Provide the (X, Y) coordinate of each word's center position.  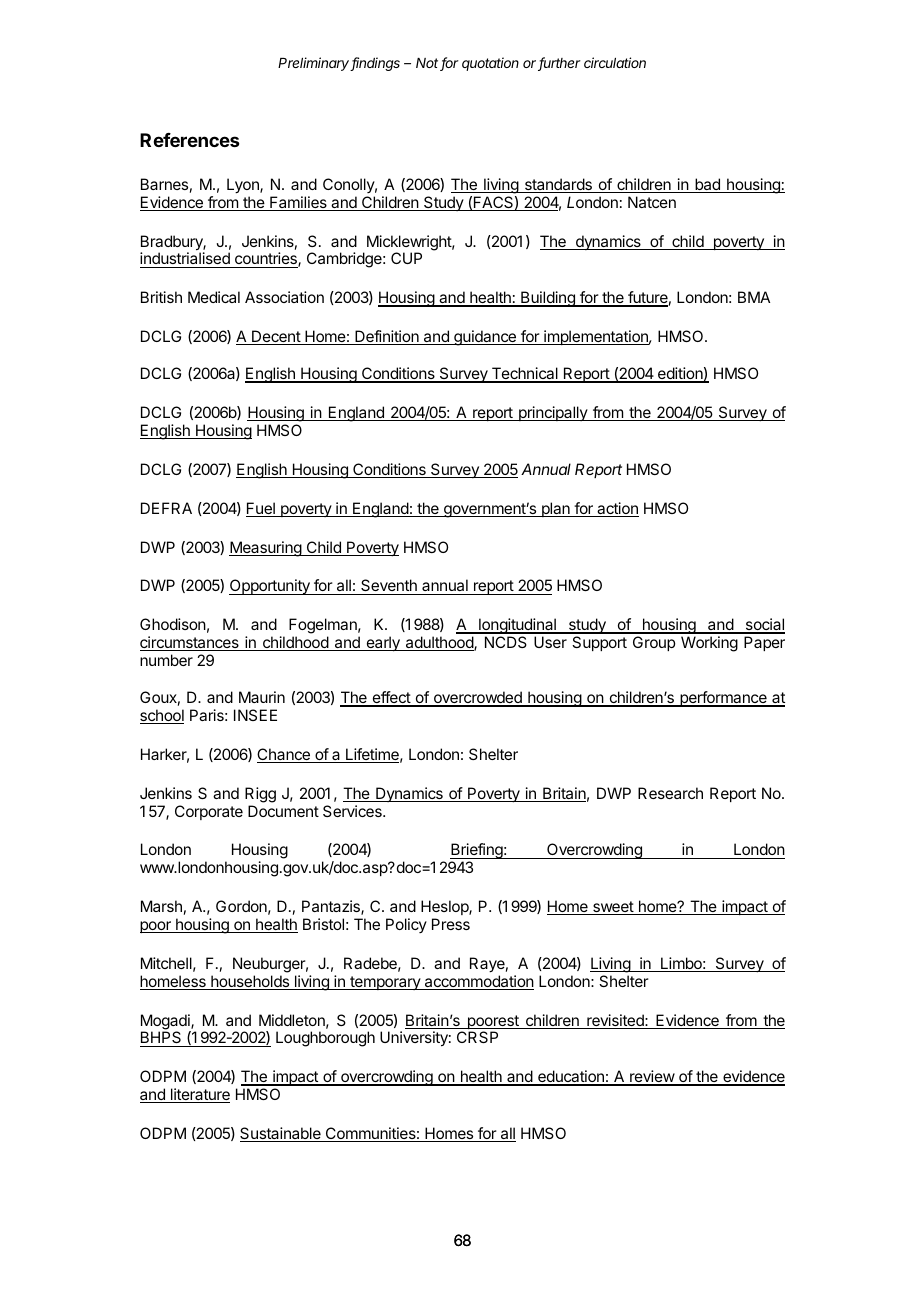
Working (709, 644)
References (190, 140)
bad (707, 185)
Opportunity (270, 587)
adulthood (439, 643)
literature (199, 1095)
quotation (490, 64)
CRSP (477, 1037)
